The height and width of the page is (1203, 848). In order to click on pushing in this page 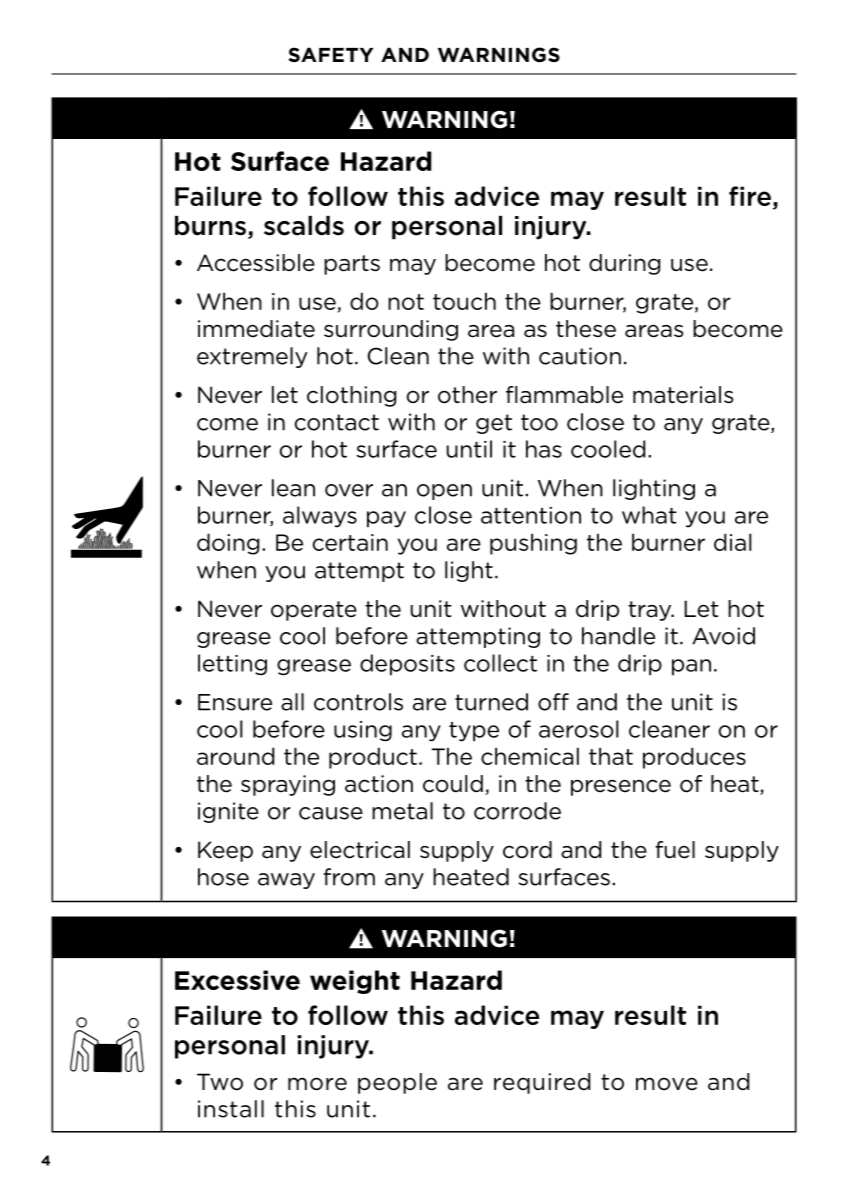, I will do `click(533, 544)`.
